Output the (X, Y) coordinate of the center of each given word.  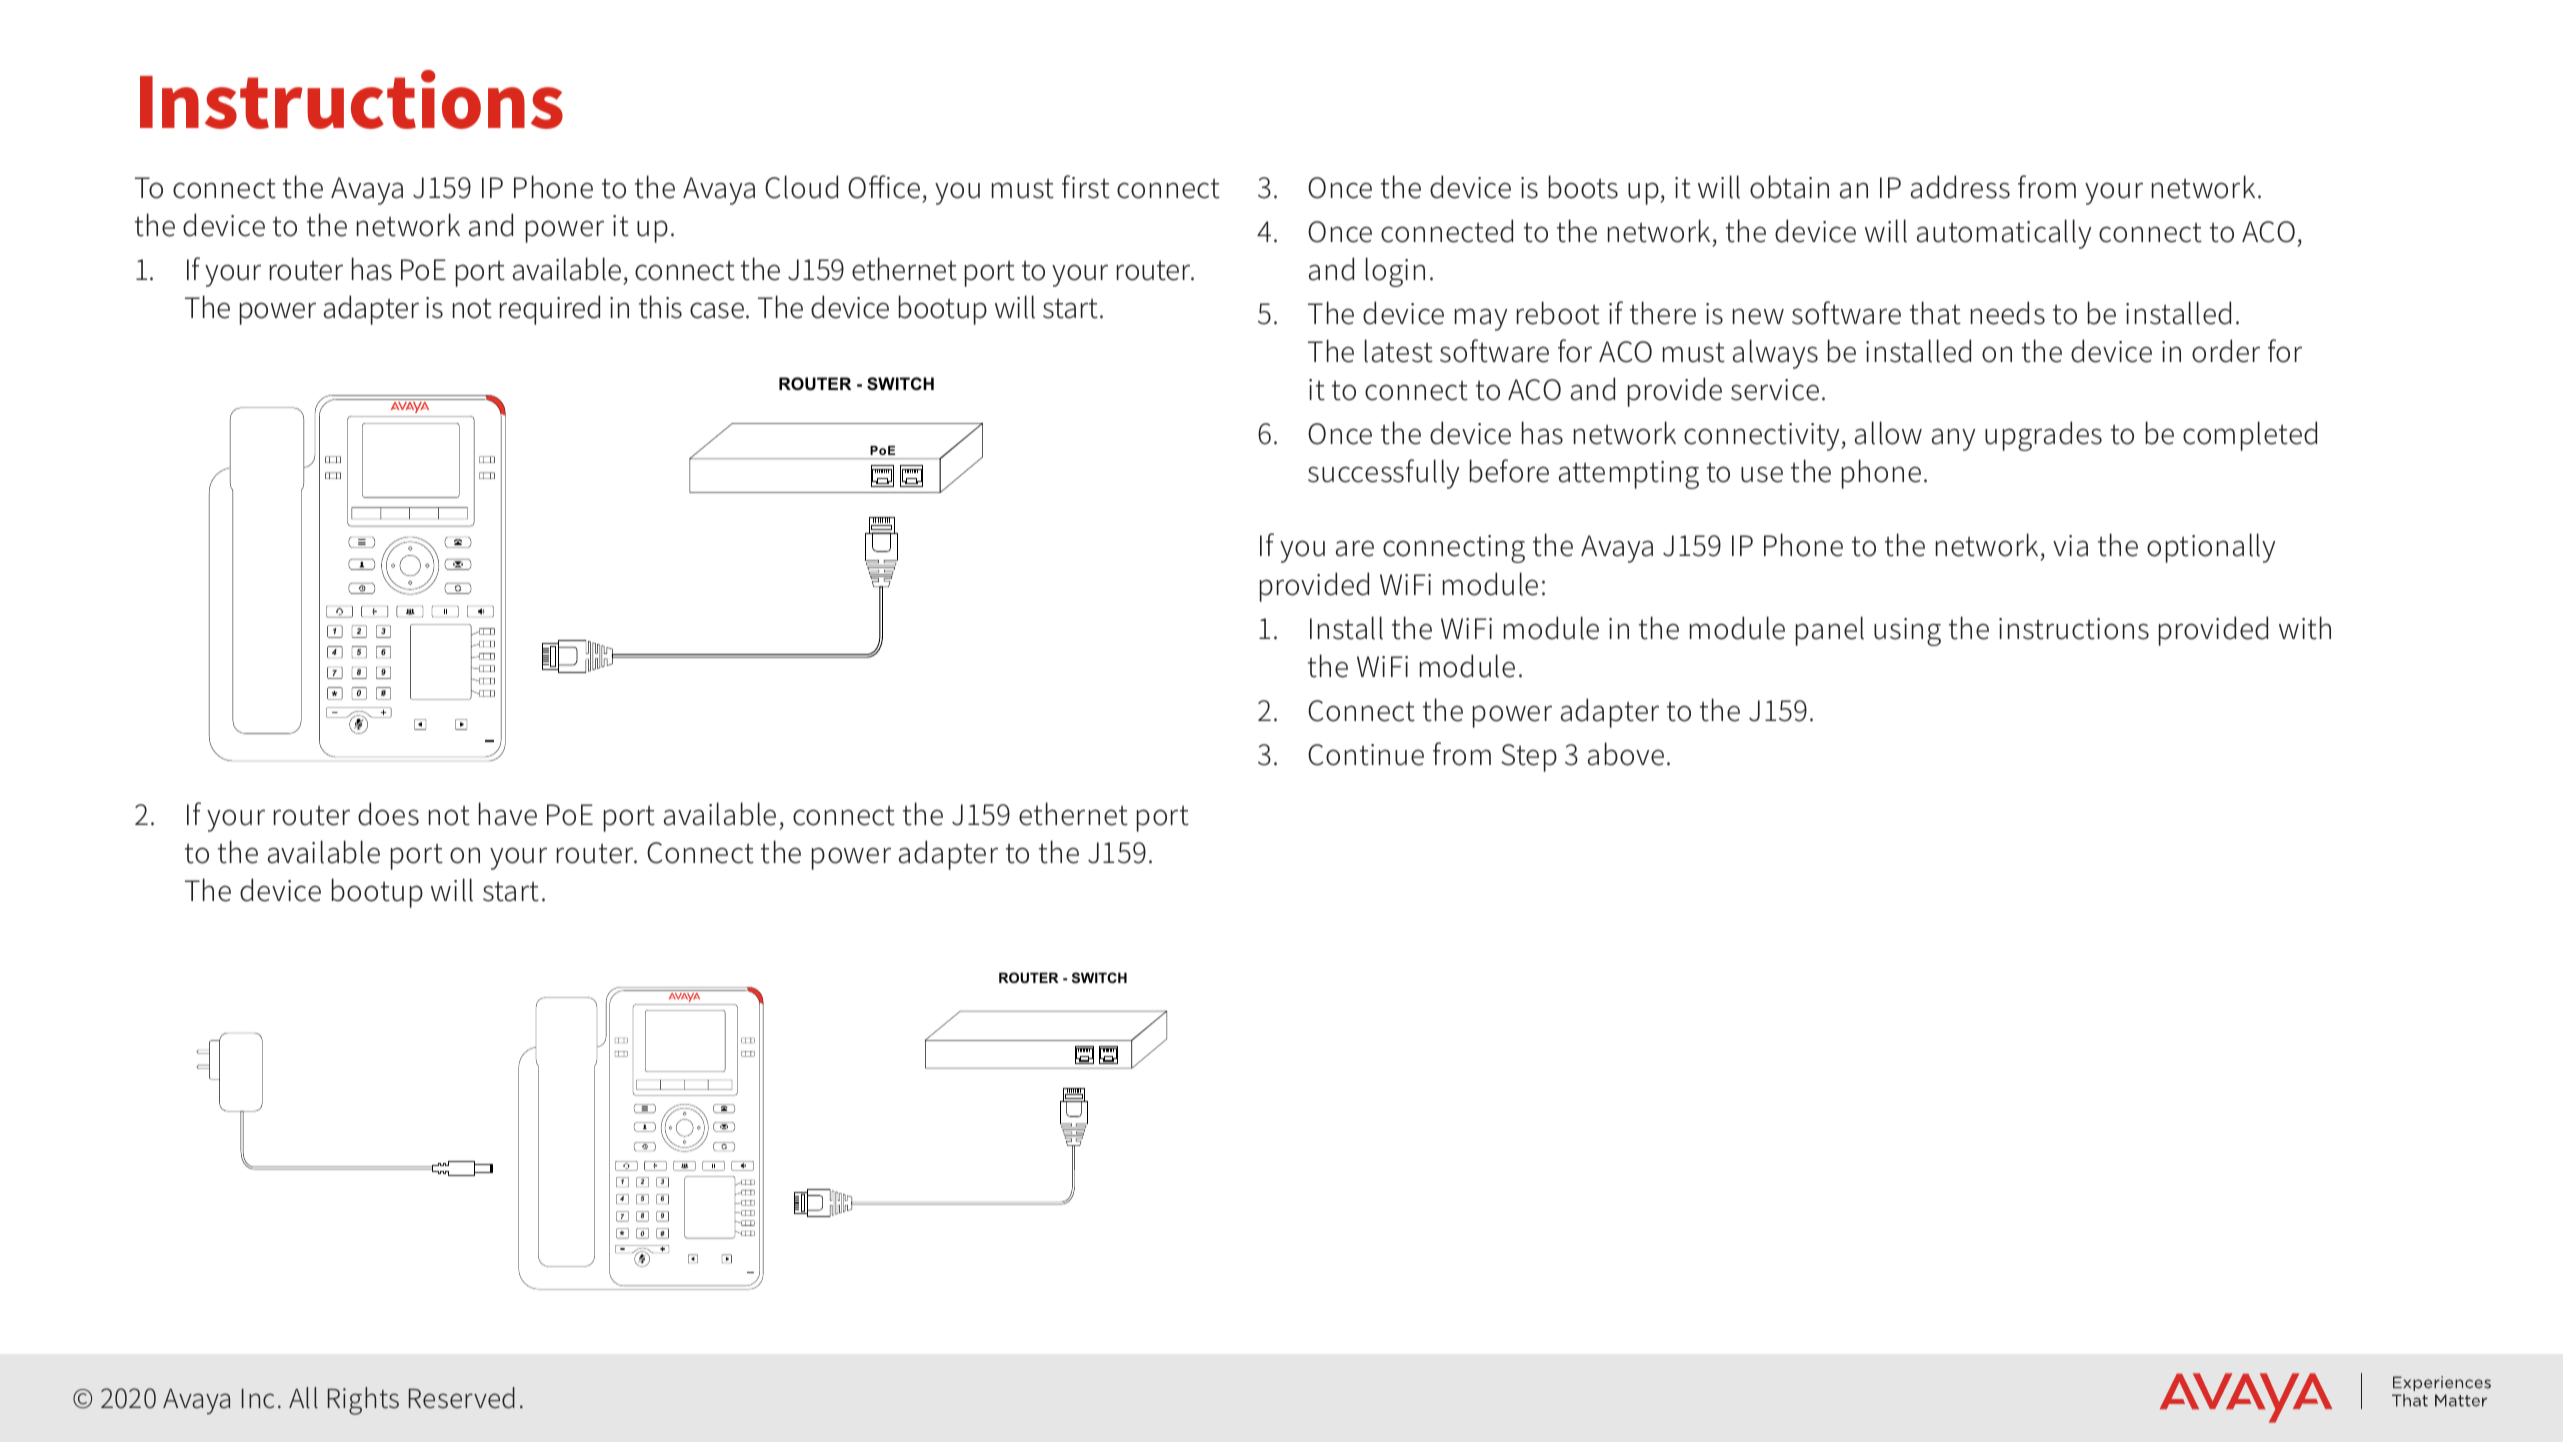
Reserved (462, 1398)
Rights (363, 1401)
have (508, 814)
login (1395, 272)
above (1626, 754)
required (550, 310)
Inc (258, 1399)
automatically (2004, 234)
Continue (1366, 755)
